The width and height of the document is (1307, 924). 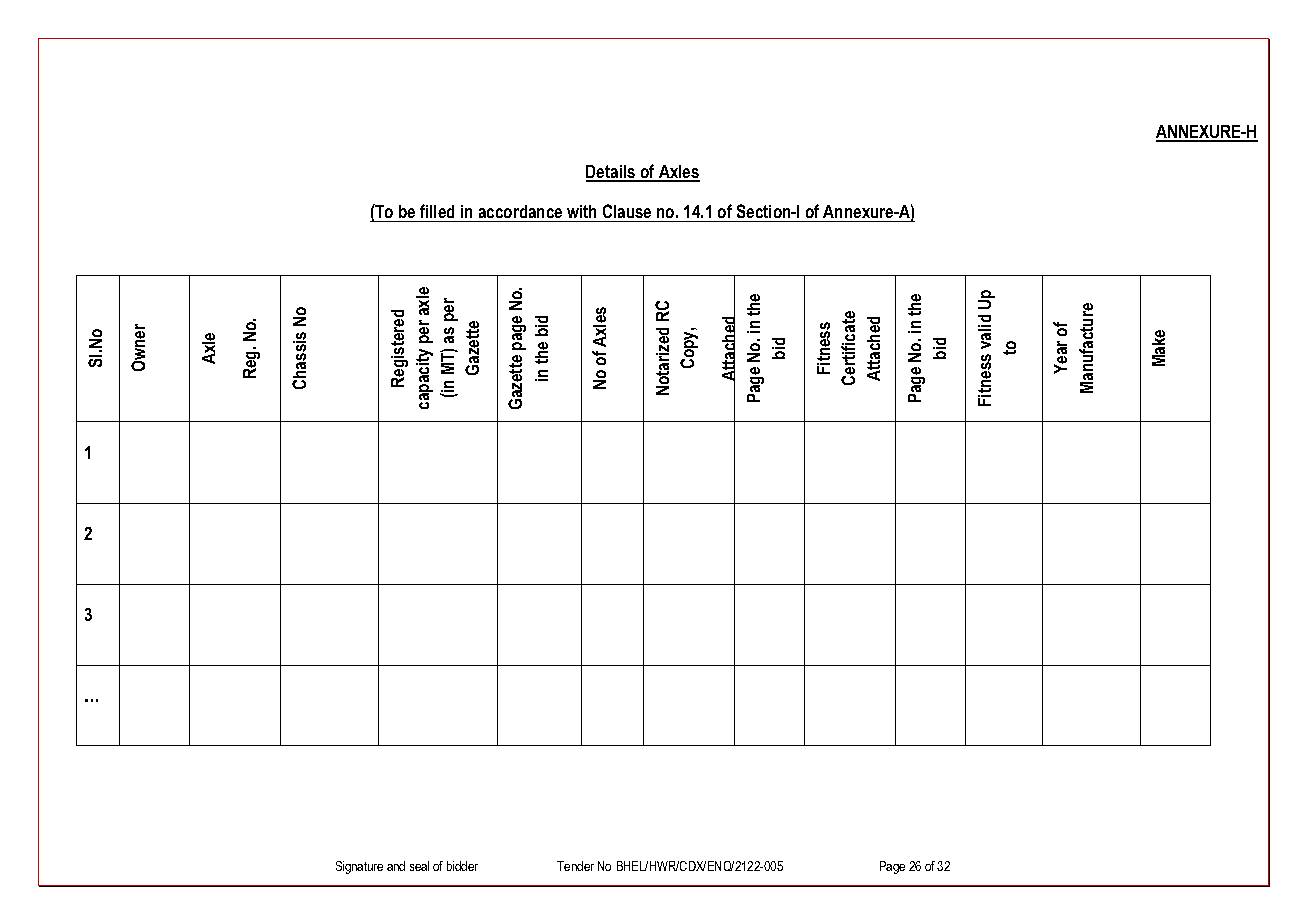 I want to click on filled, so click(x=437, y=211).
